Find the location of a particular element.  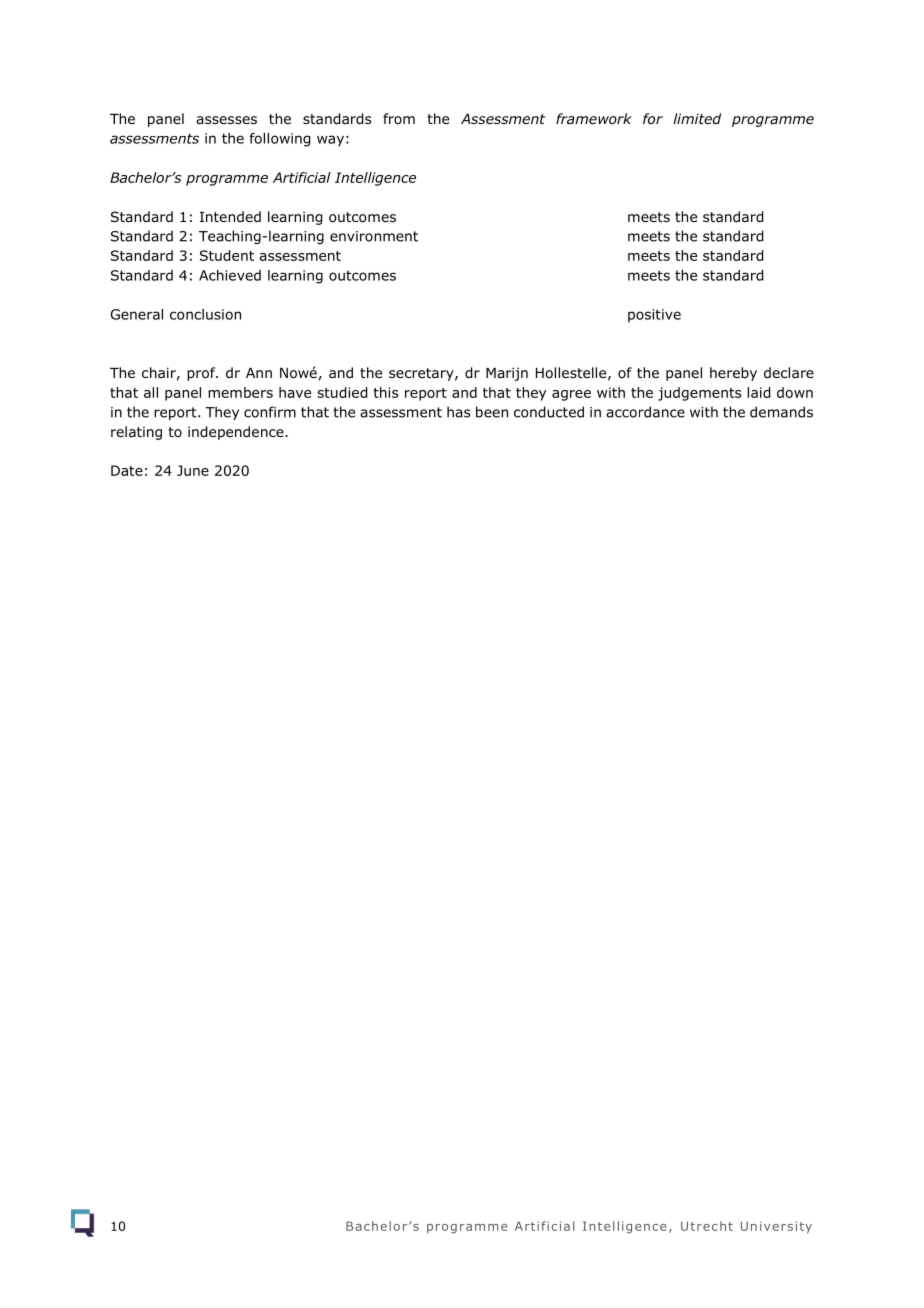

been is located at coordinates (492, 412).
